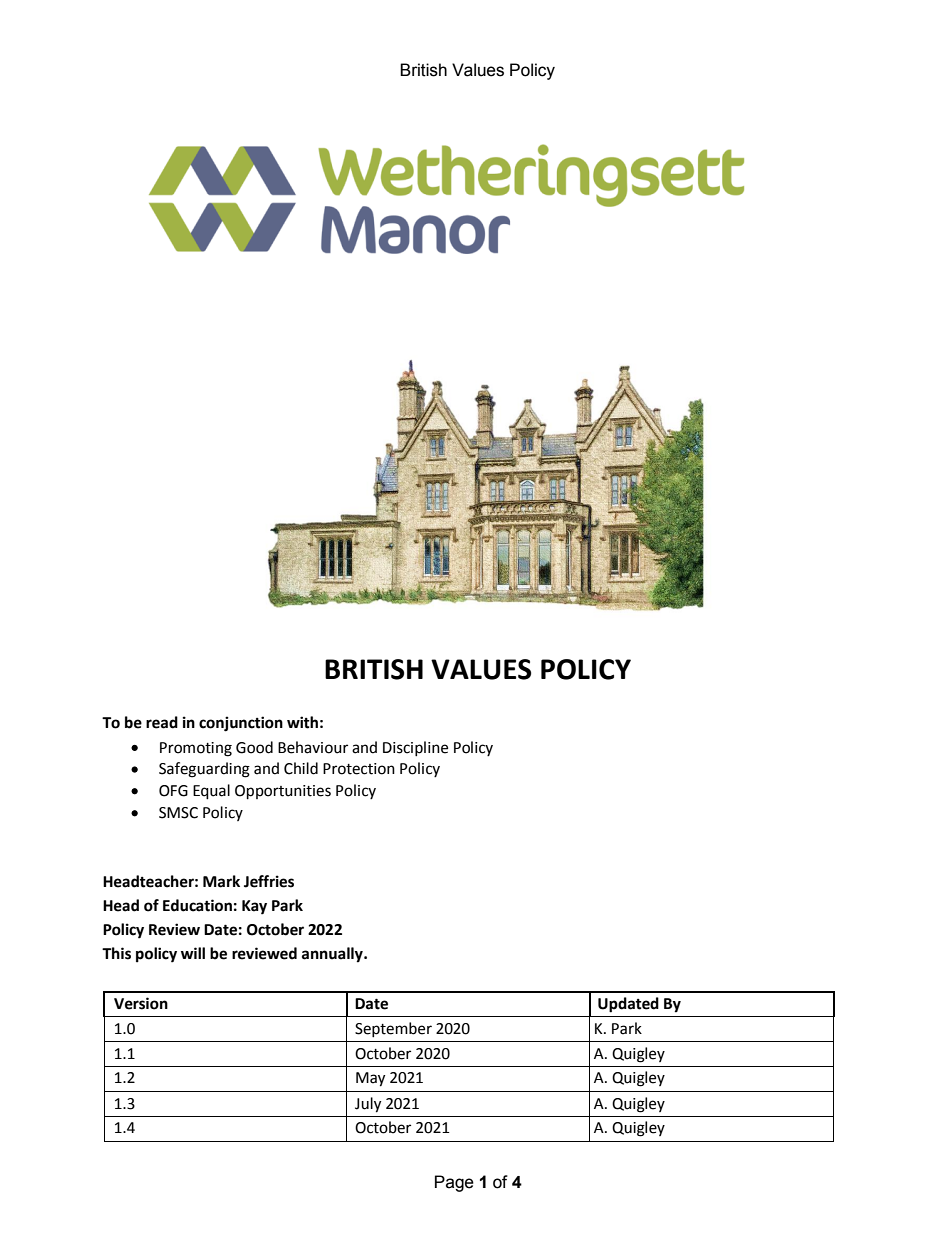  I want to click on September, so click(393, 1029).
